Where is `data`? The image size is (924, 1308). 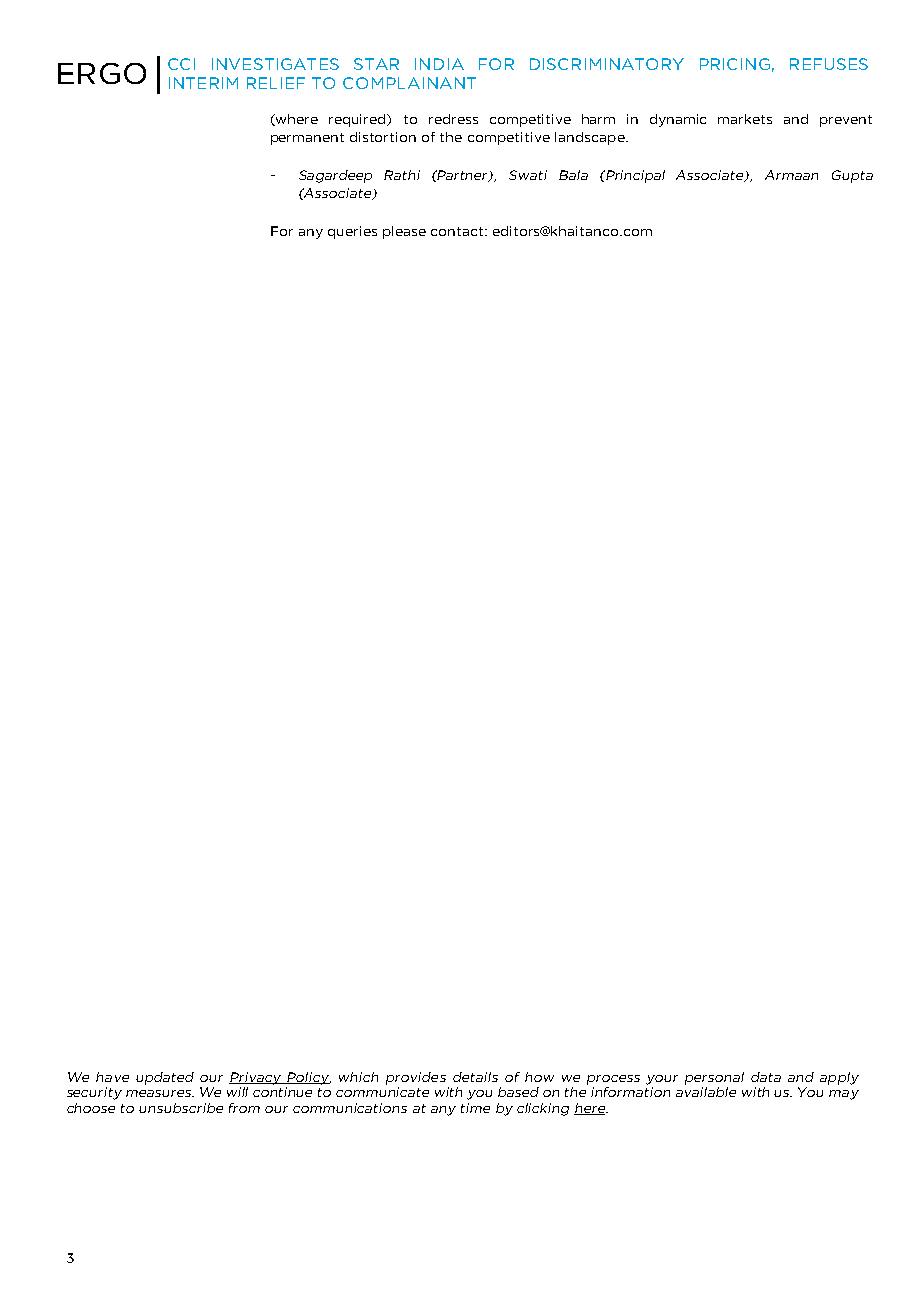 data is located at coordinates (766, 1077).
